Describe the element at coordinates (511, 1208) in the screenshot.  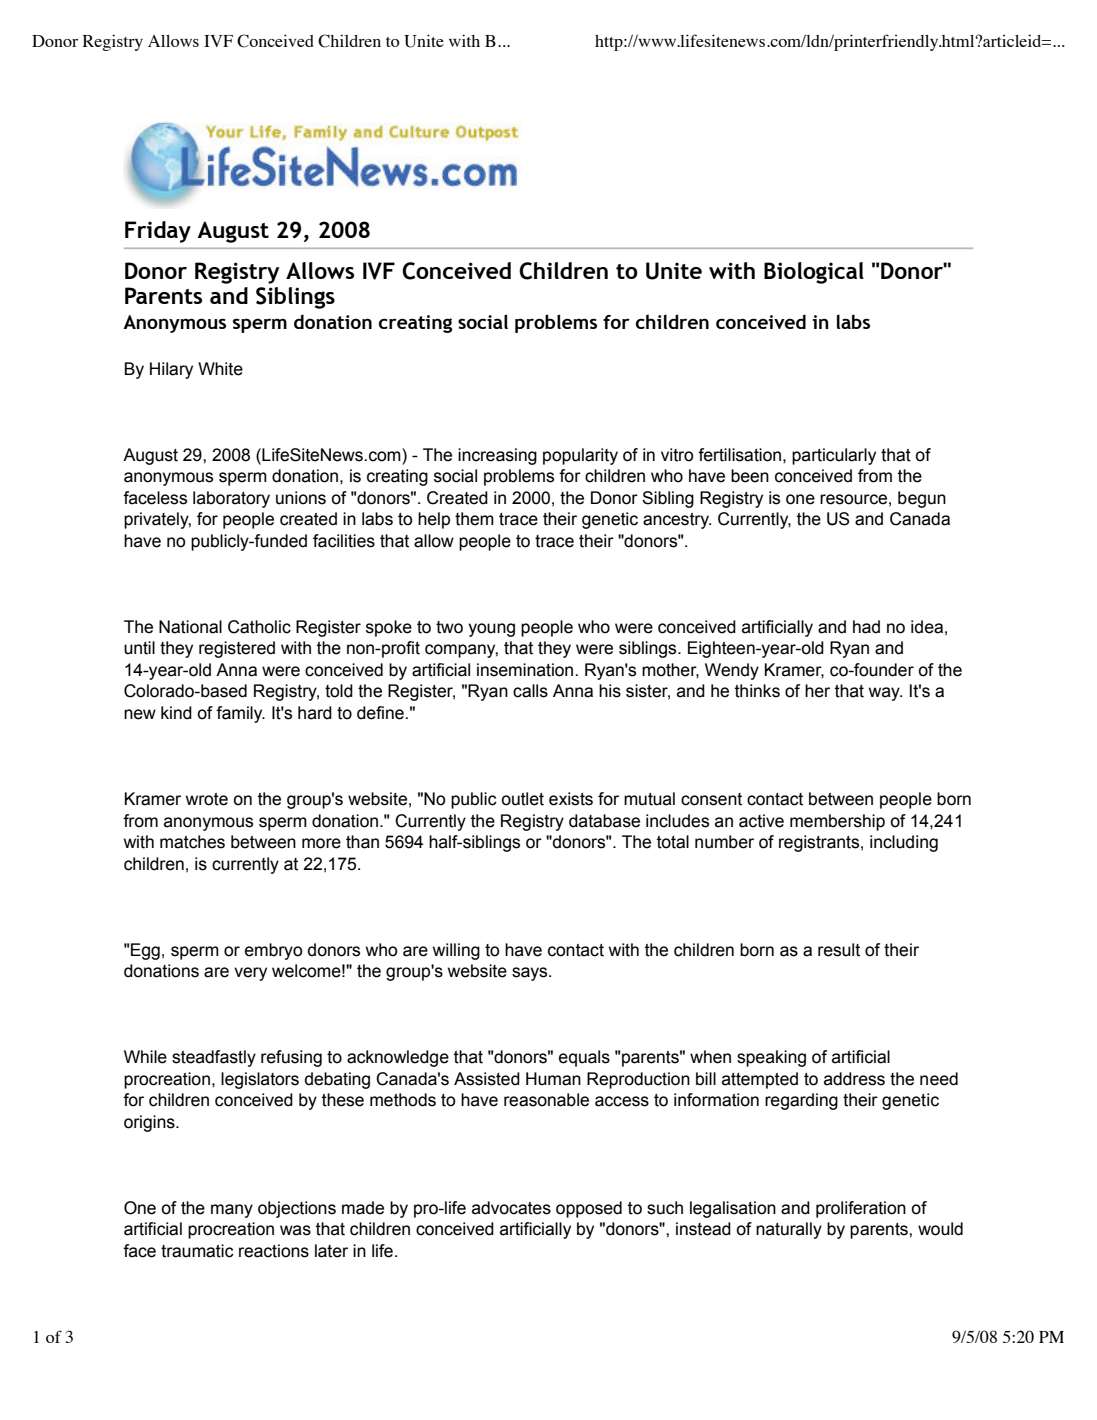
I see `advocates` at that location.
